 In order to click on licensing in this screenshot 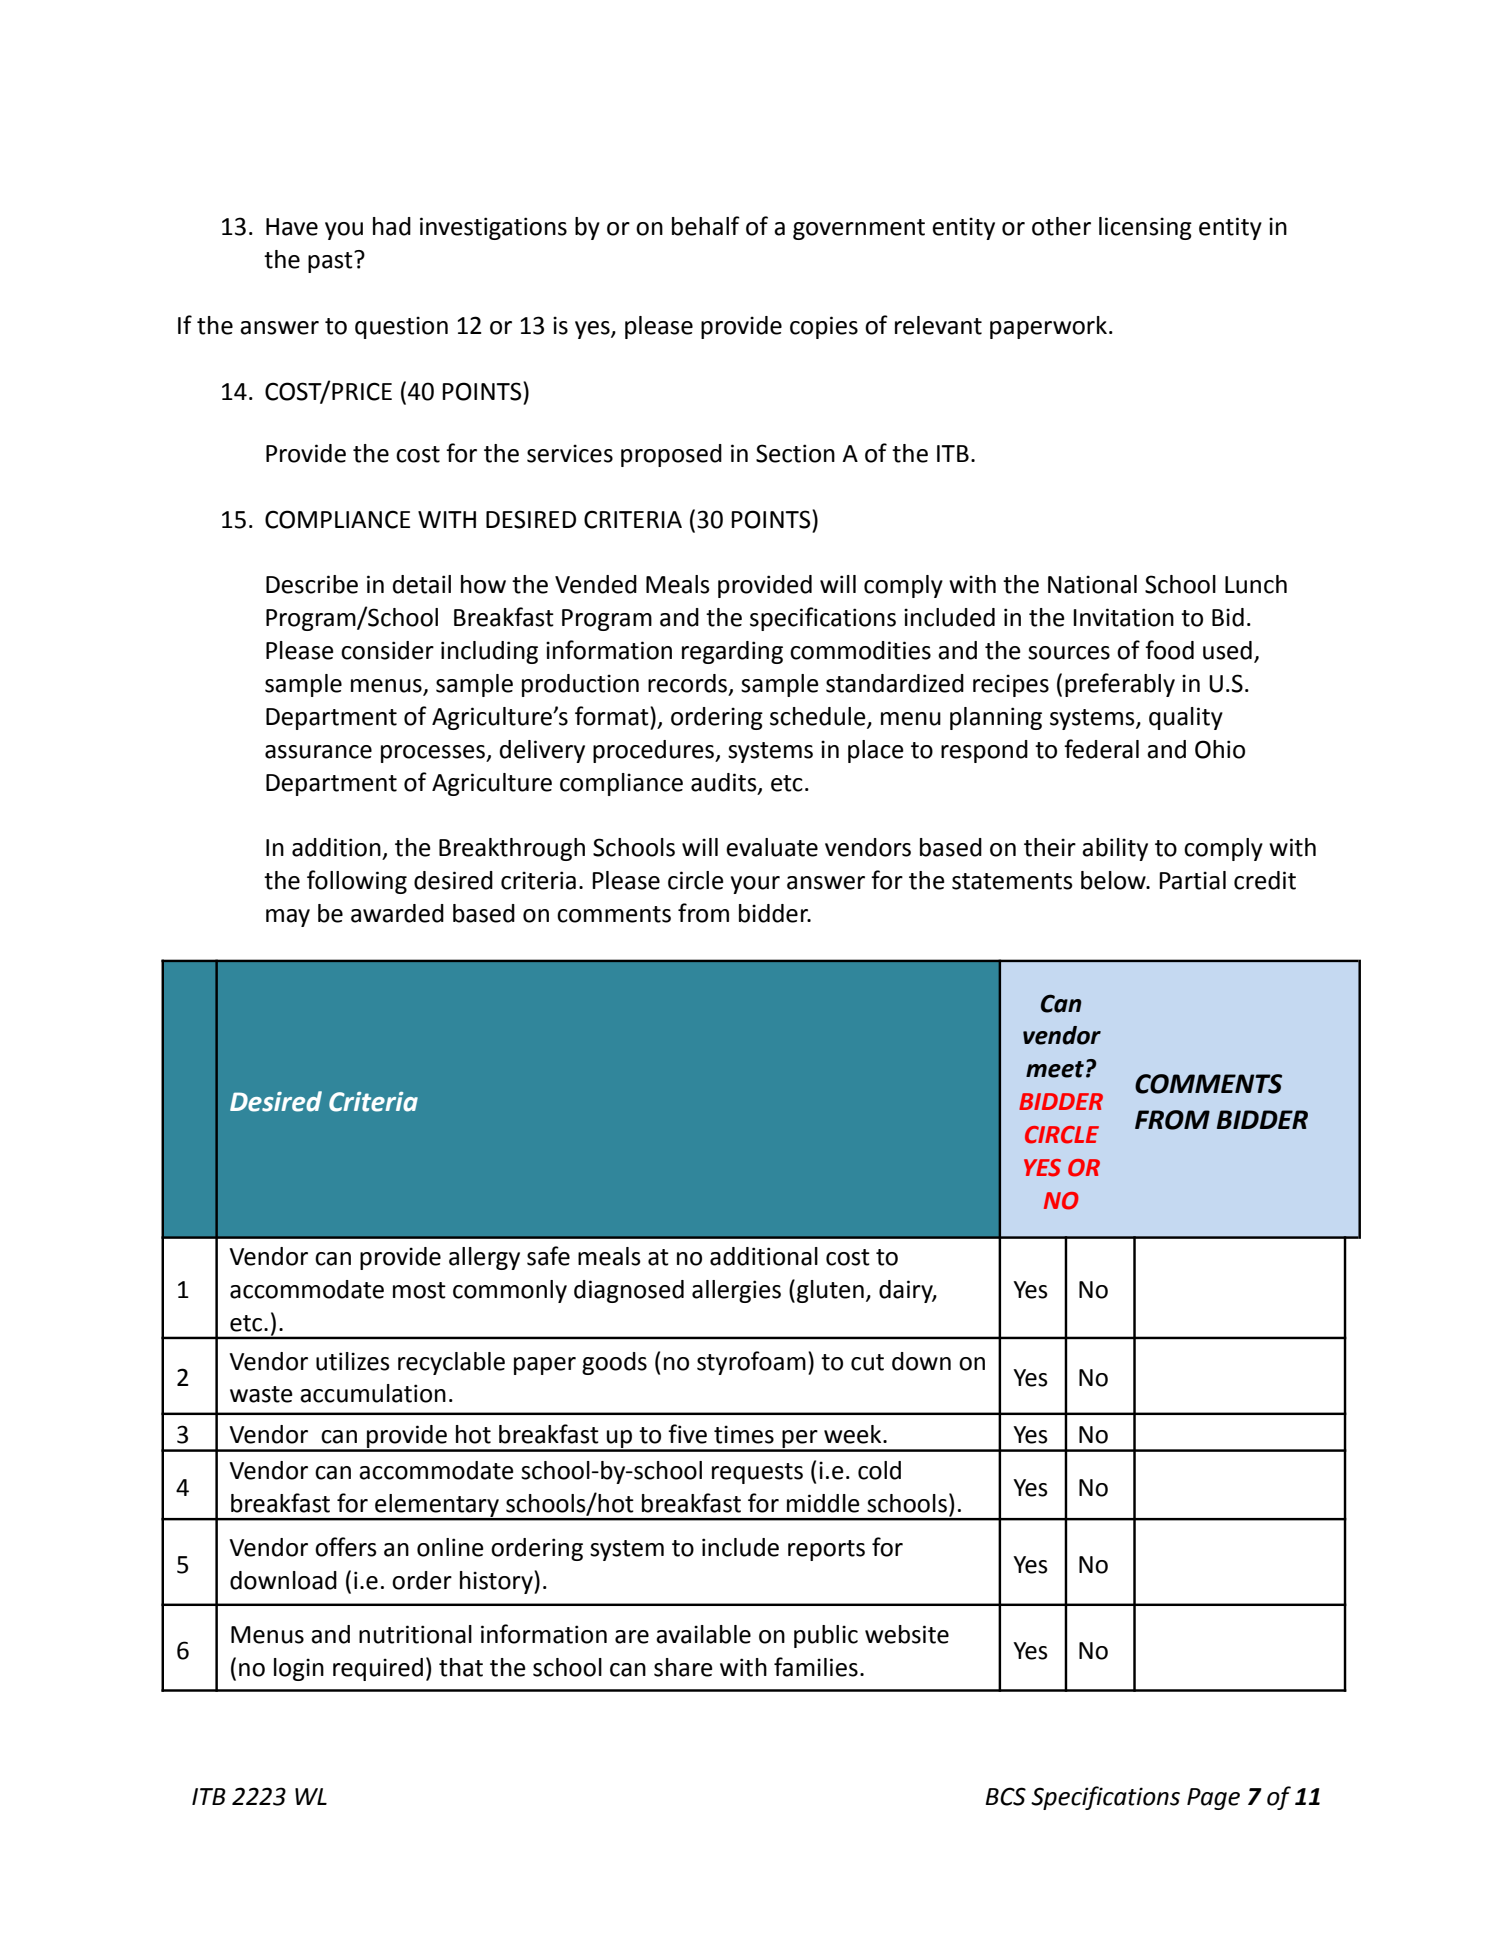, I will do `click(1145, 228)`.
